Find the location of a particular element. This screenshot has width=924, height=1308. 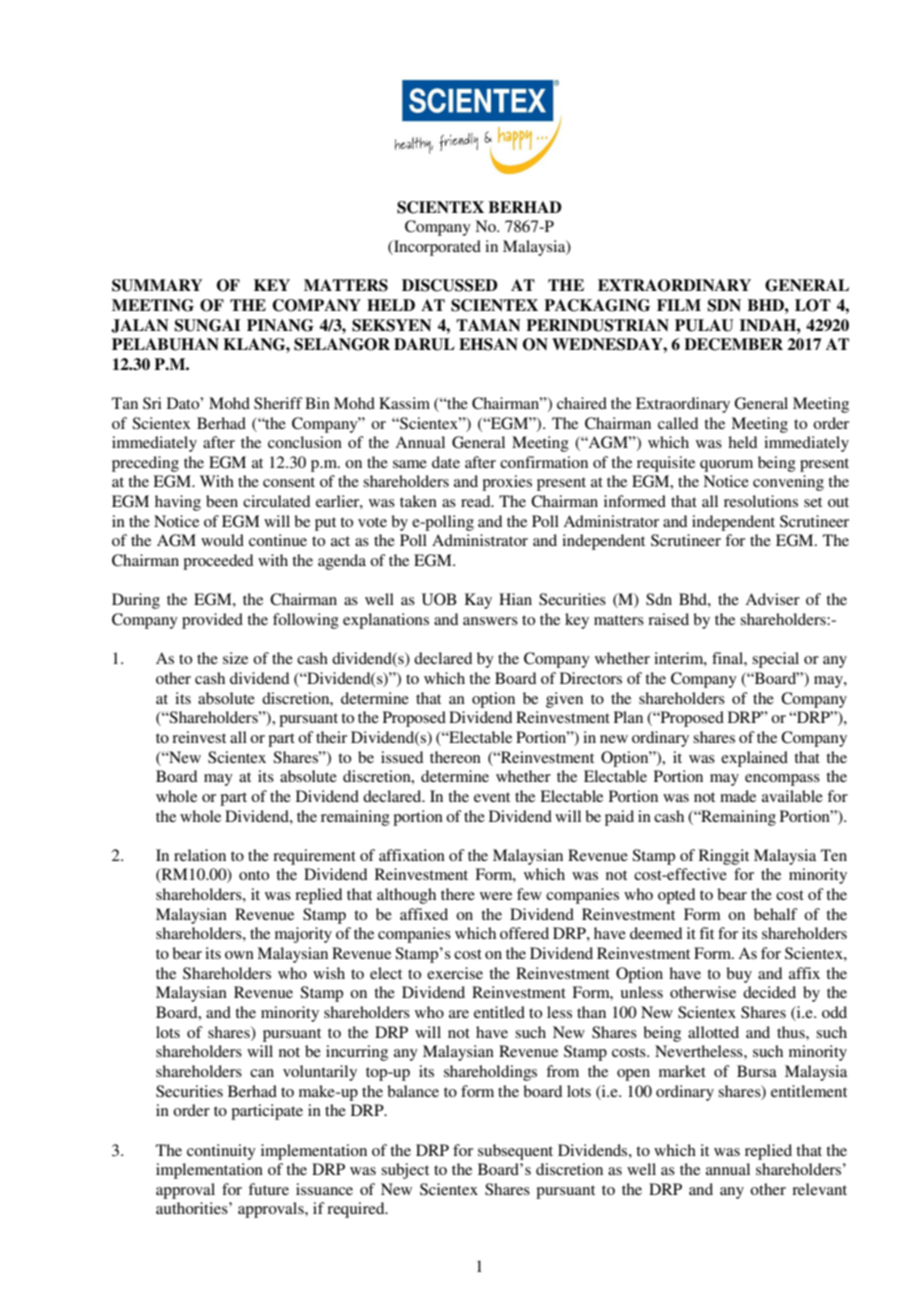

Ringgit is located at coordinates (724, 857).
